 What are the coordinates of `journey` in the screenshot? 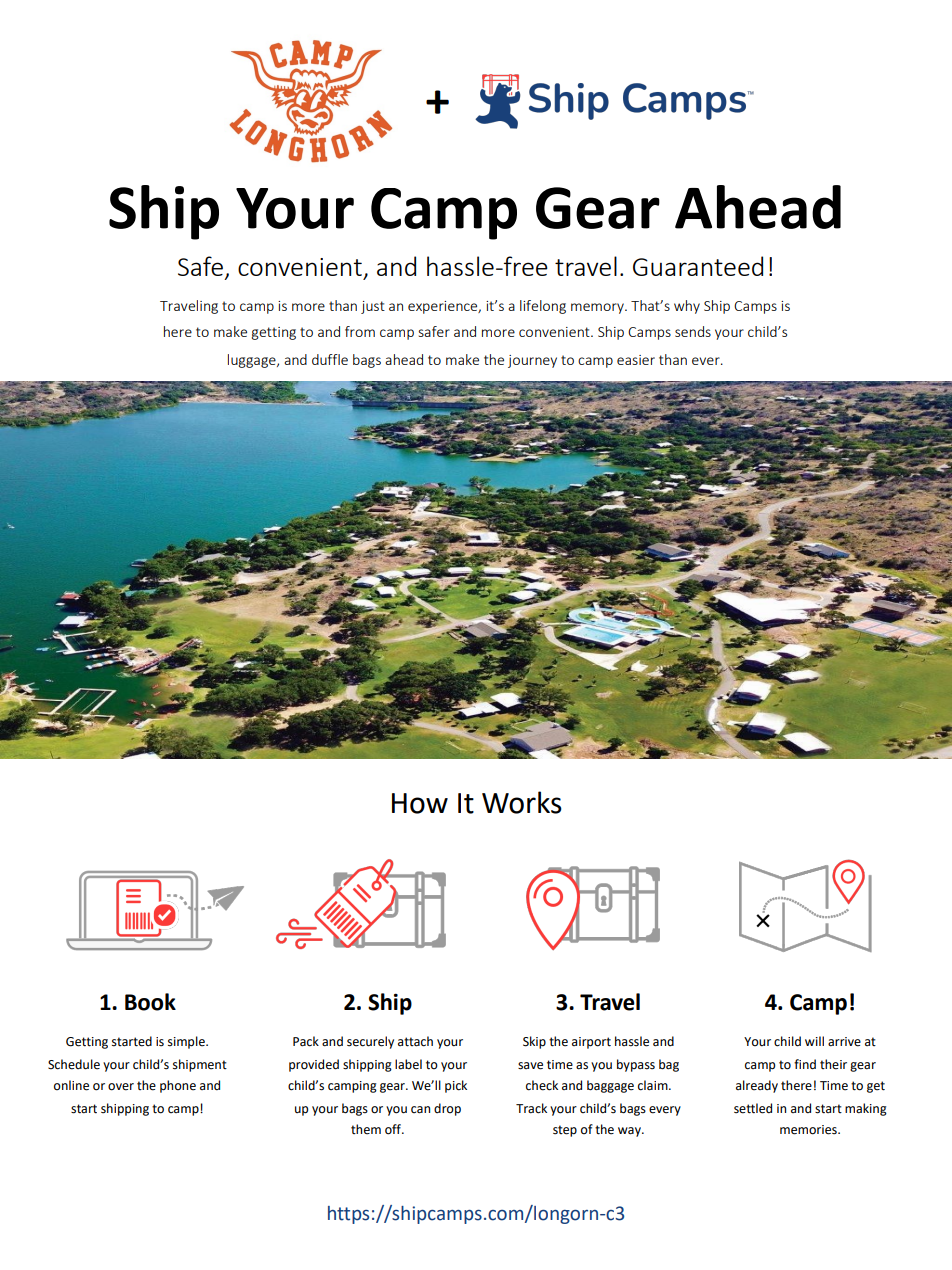 It's located at (532, 361).
